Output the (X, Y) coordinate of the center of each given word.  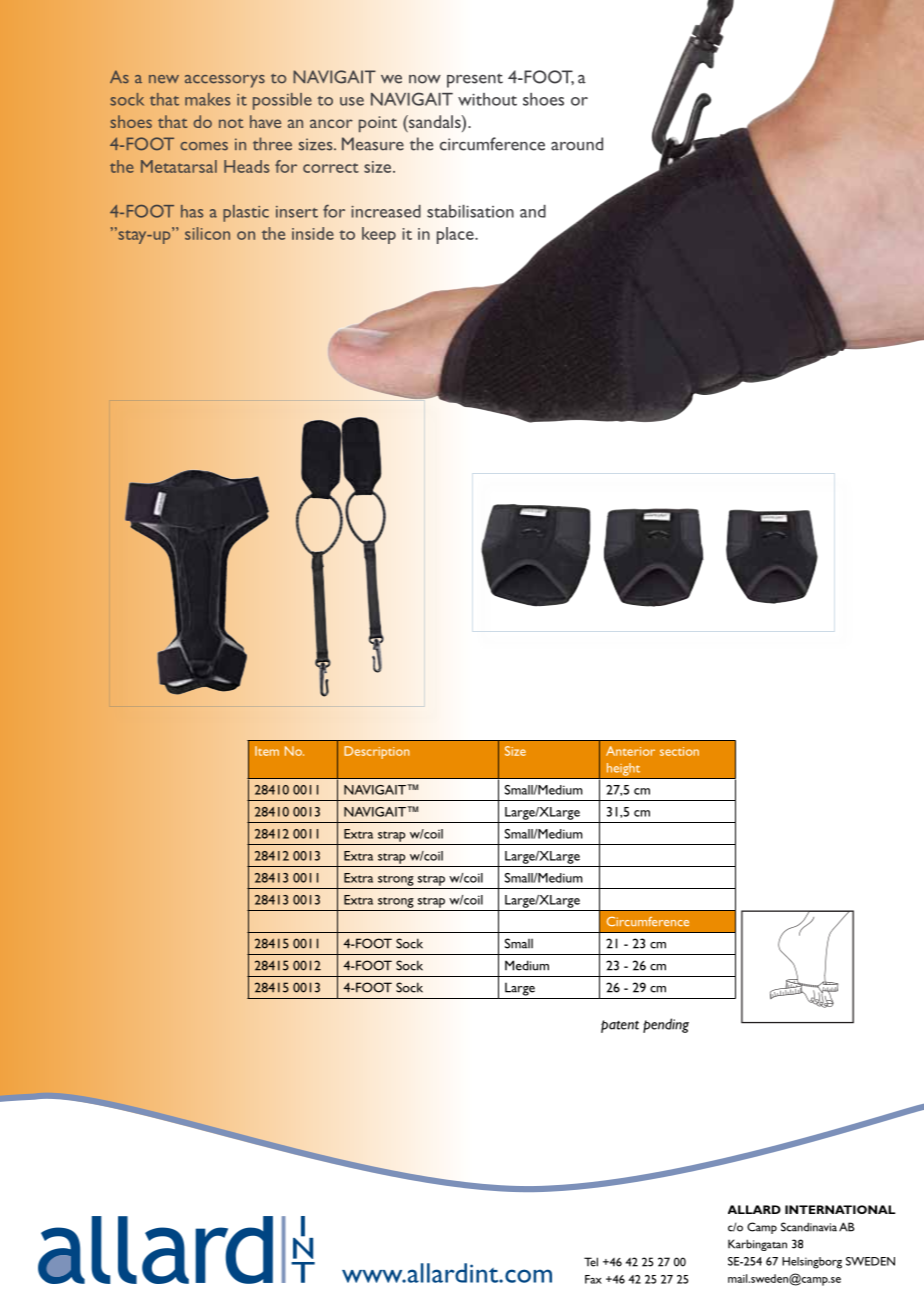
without (487, 99)
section (679, 751)
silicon (207, 233)
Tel (591, 1262)
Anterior (630, 751)
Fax (593, 1279)
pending (666, 1025)
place (456, 235)
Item (267, 751)
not (231, 123)
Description (376, 752)
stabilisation (470, 211)
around (577, 144)
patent (620, 1026)
